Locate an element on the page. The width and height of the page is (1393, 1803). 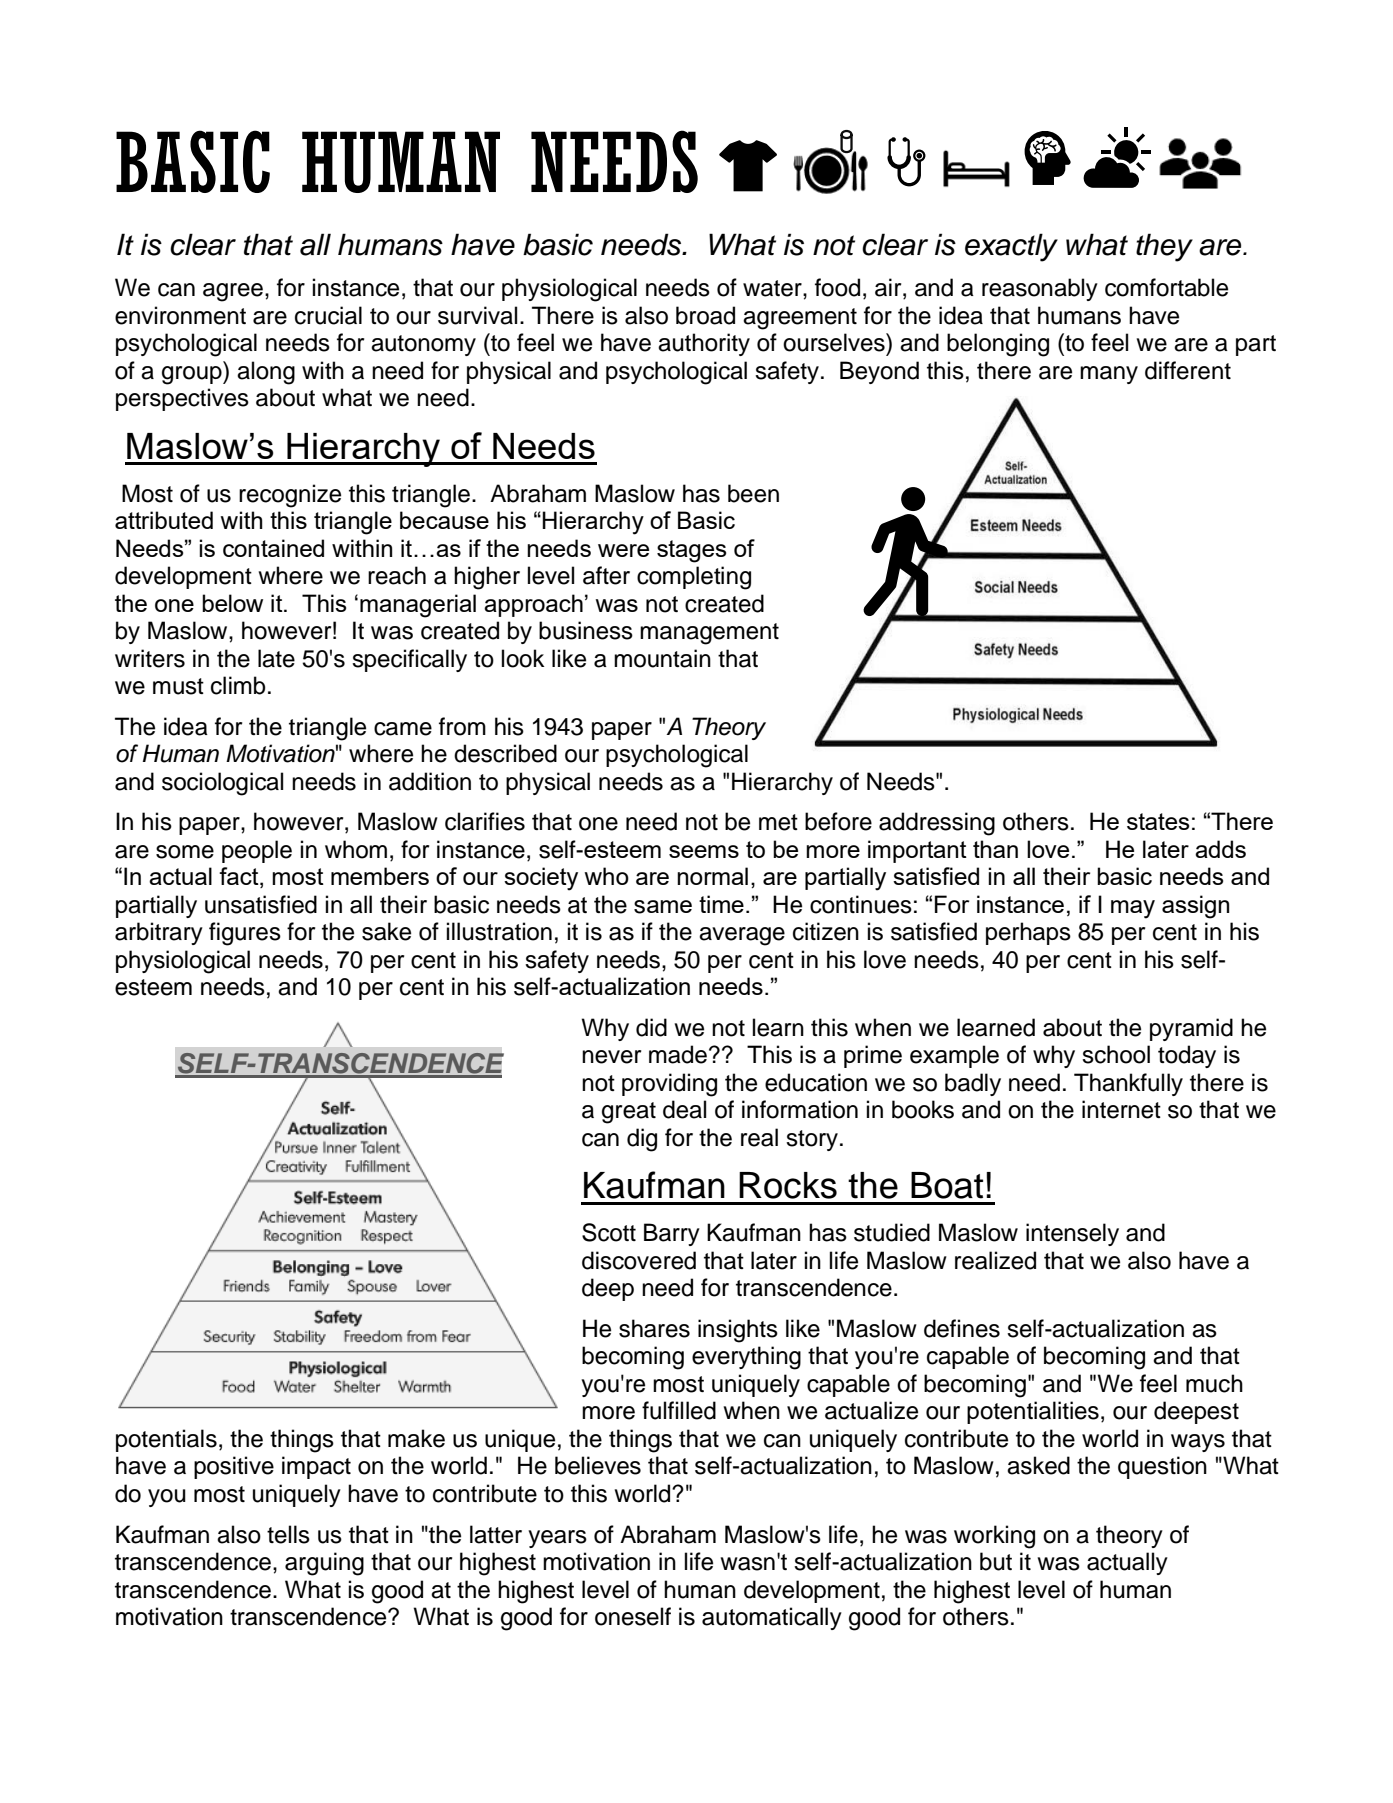
reasonably is located at coordinates (1040, 289).
